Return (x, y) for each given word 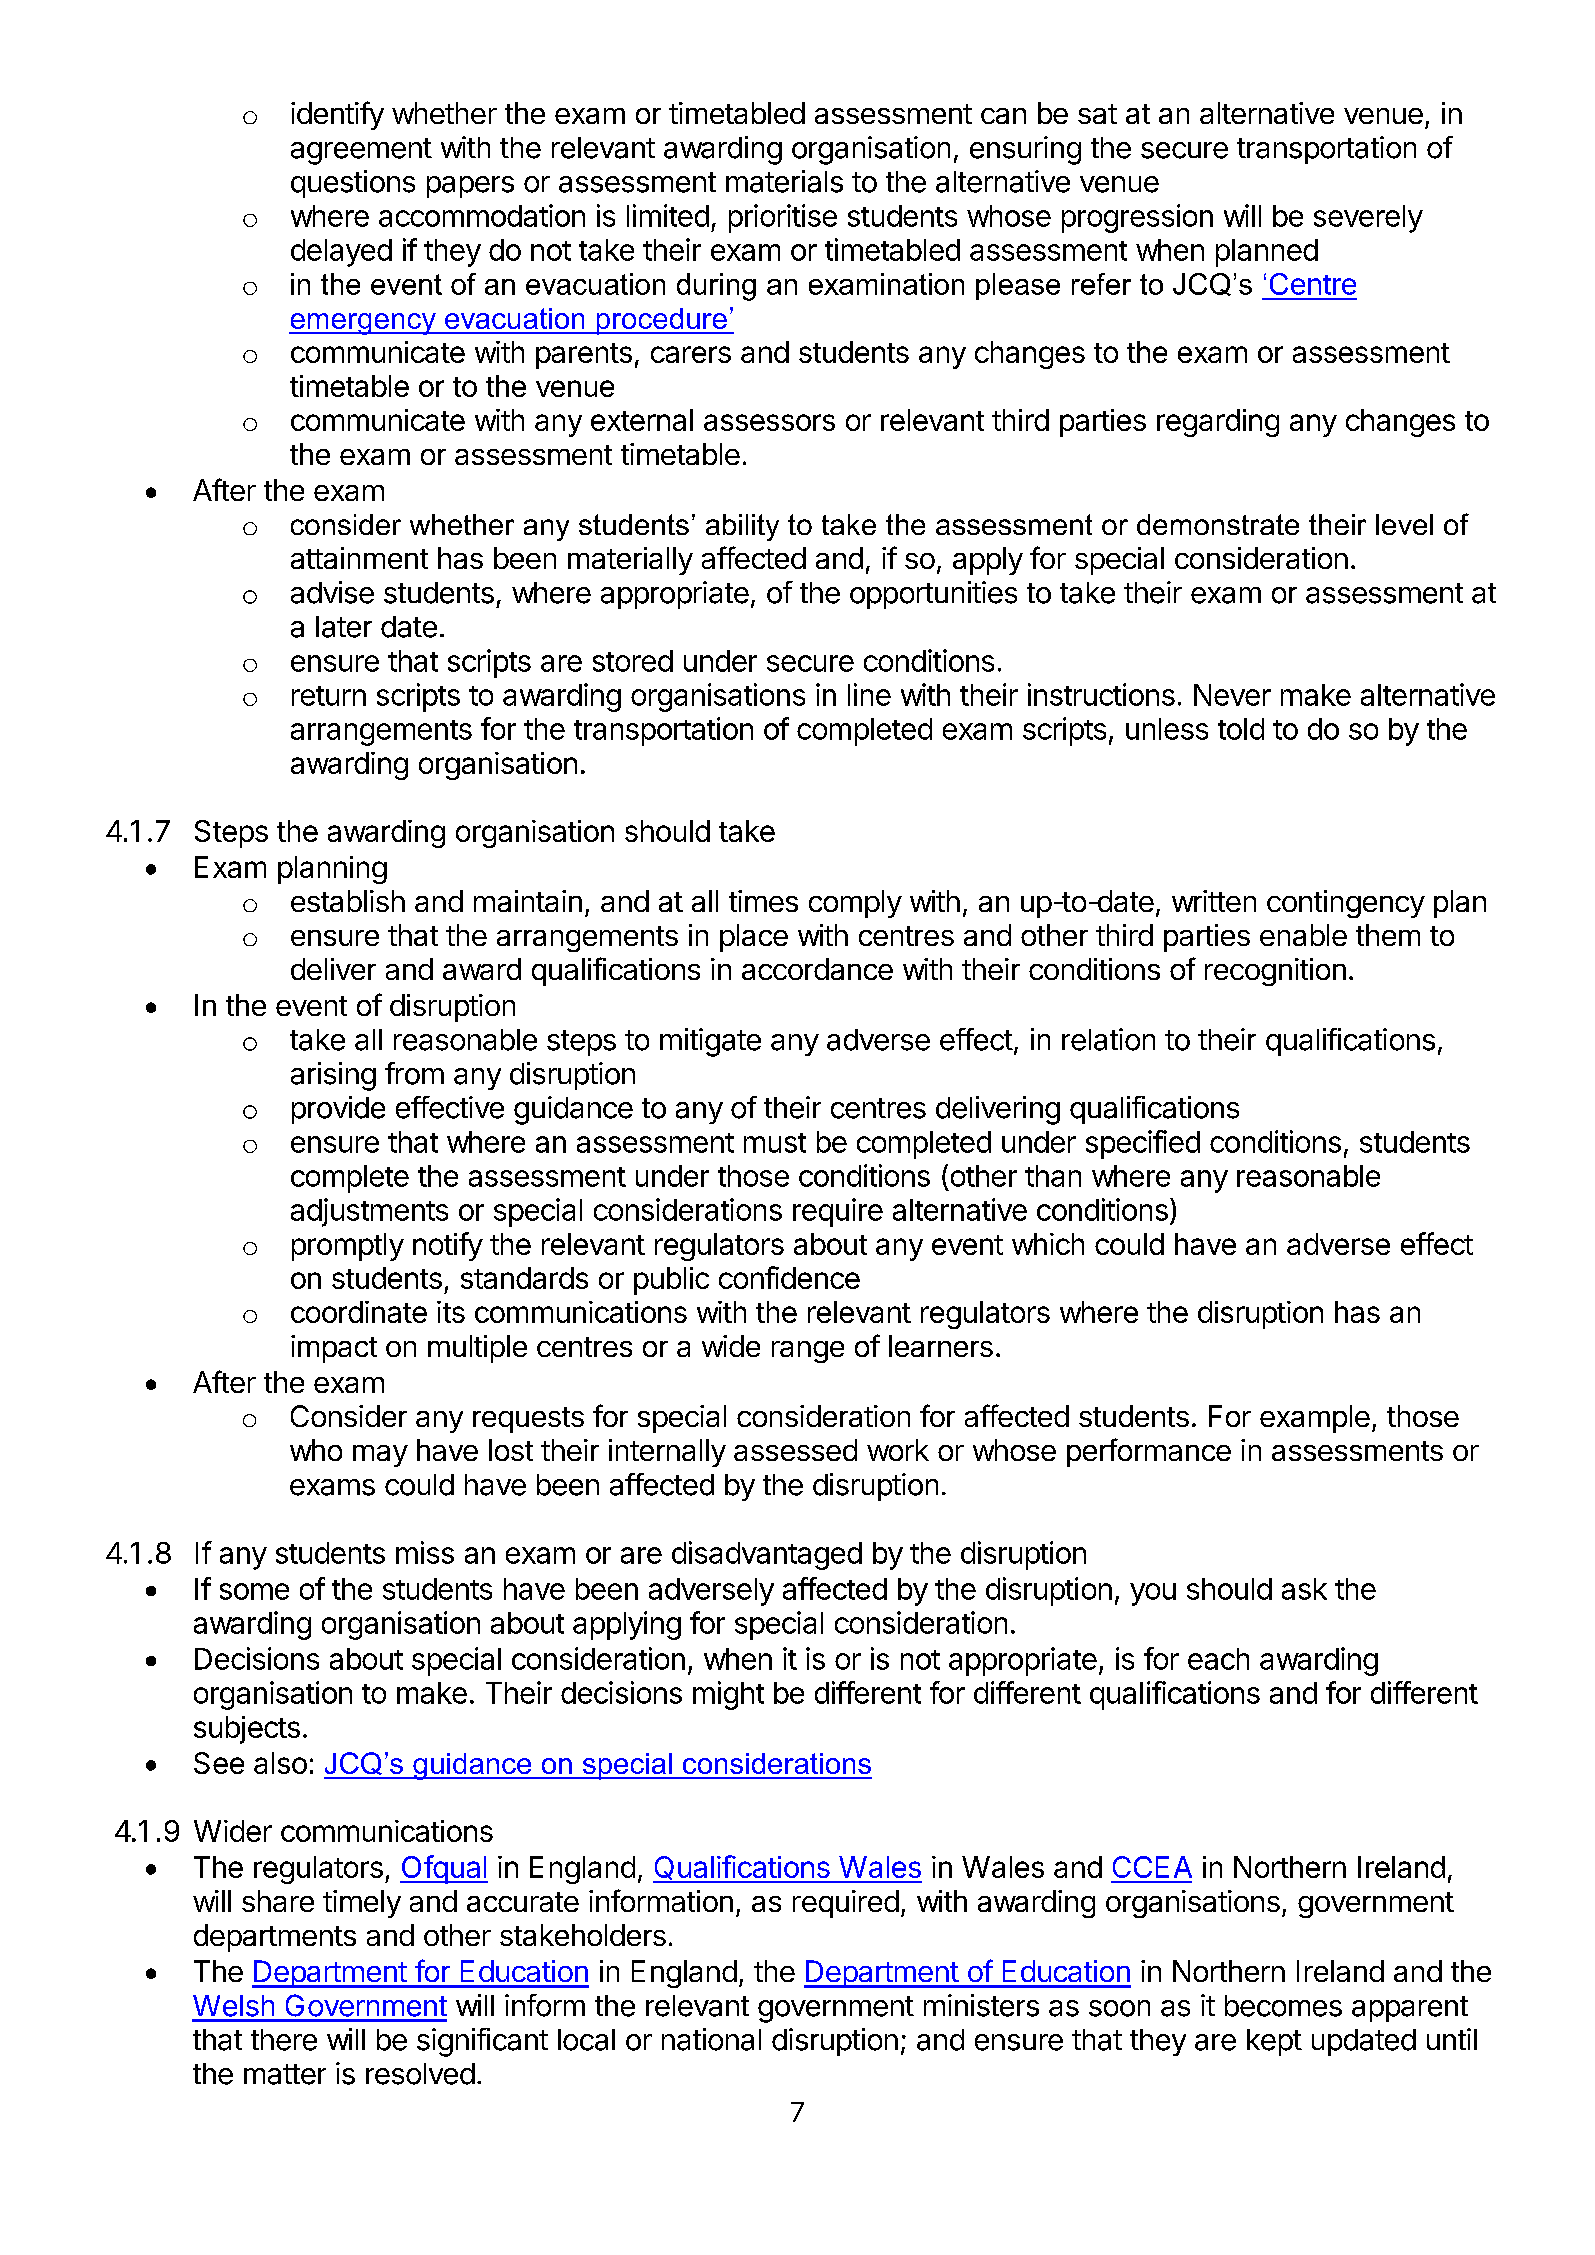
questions (353, 184)
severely (1368, 219)
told (1241, 729)
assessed (795, 1450)
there (284, 2040)
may (380, 1456)
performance (1149, 1452)
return (329, 696)
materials (784, 181)
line (869, 694)
